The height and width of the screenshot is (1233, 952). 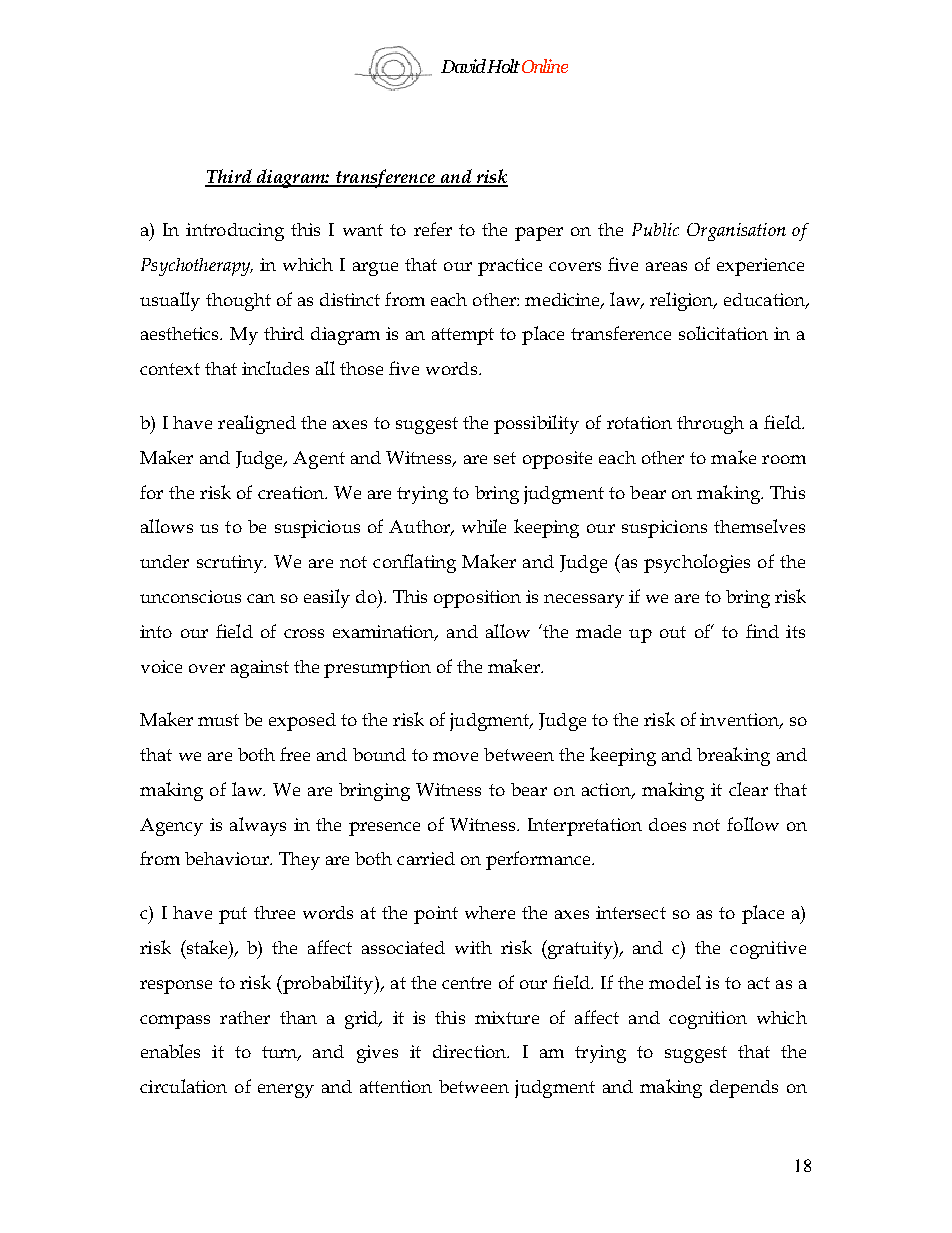 I want to click on opposition, so click(x=477, y=599).
